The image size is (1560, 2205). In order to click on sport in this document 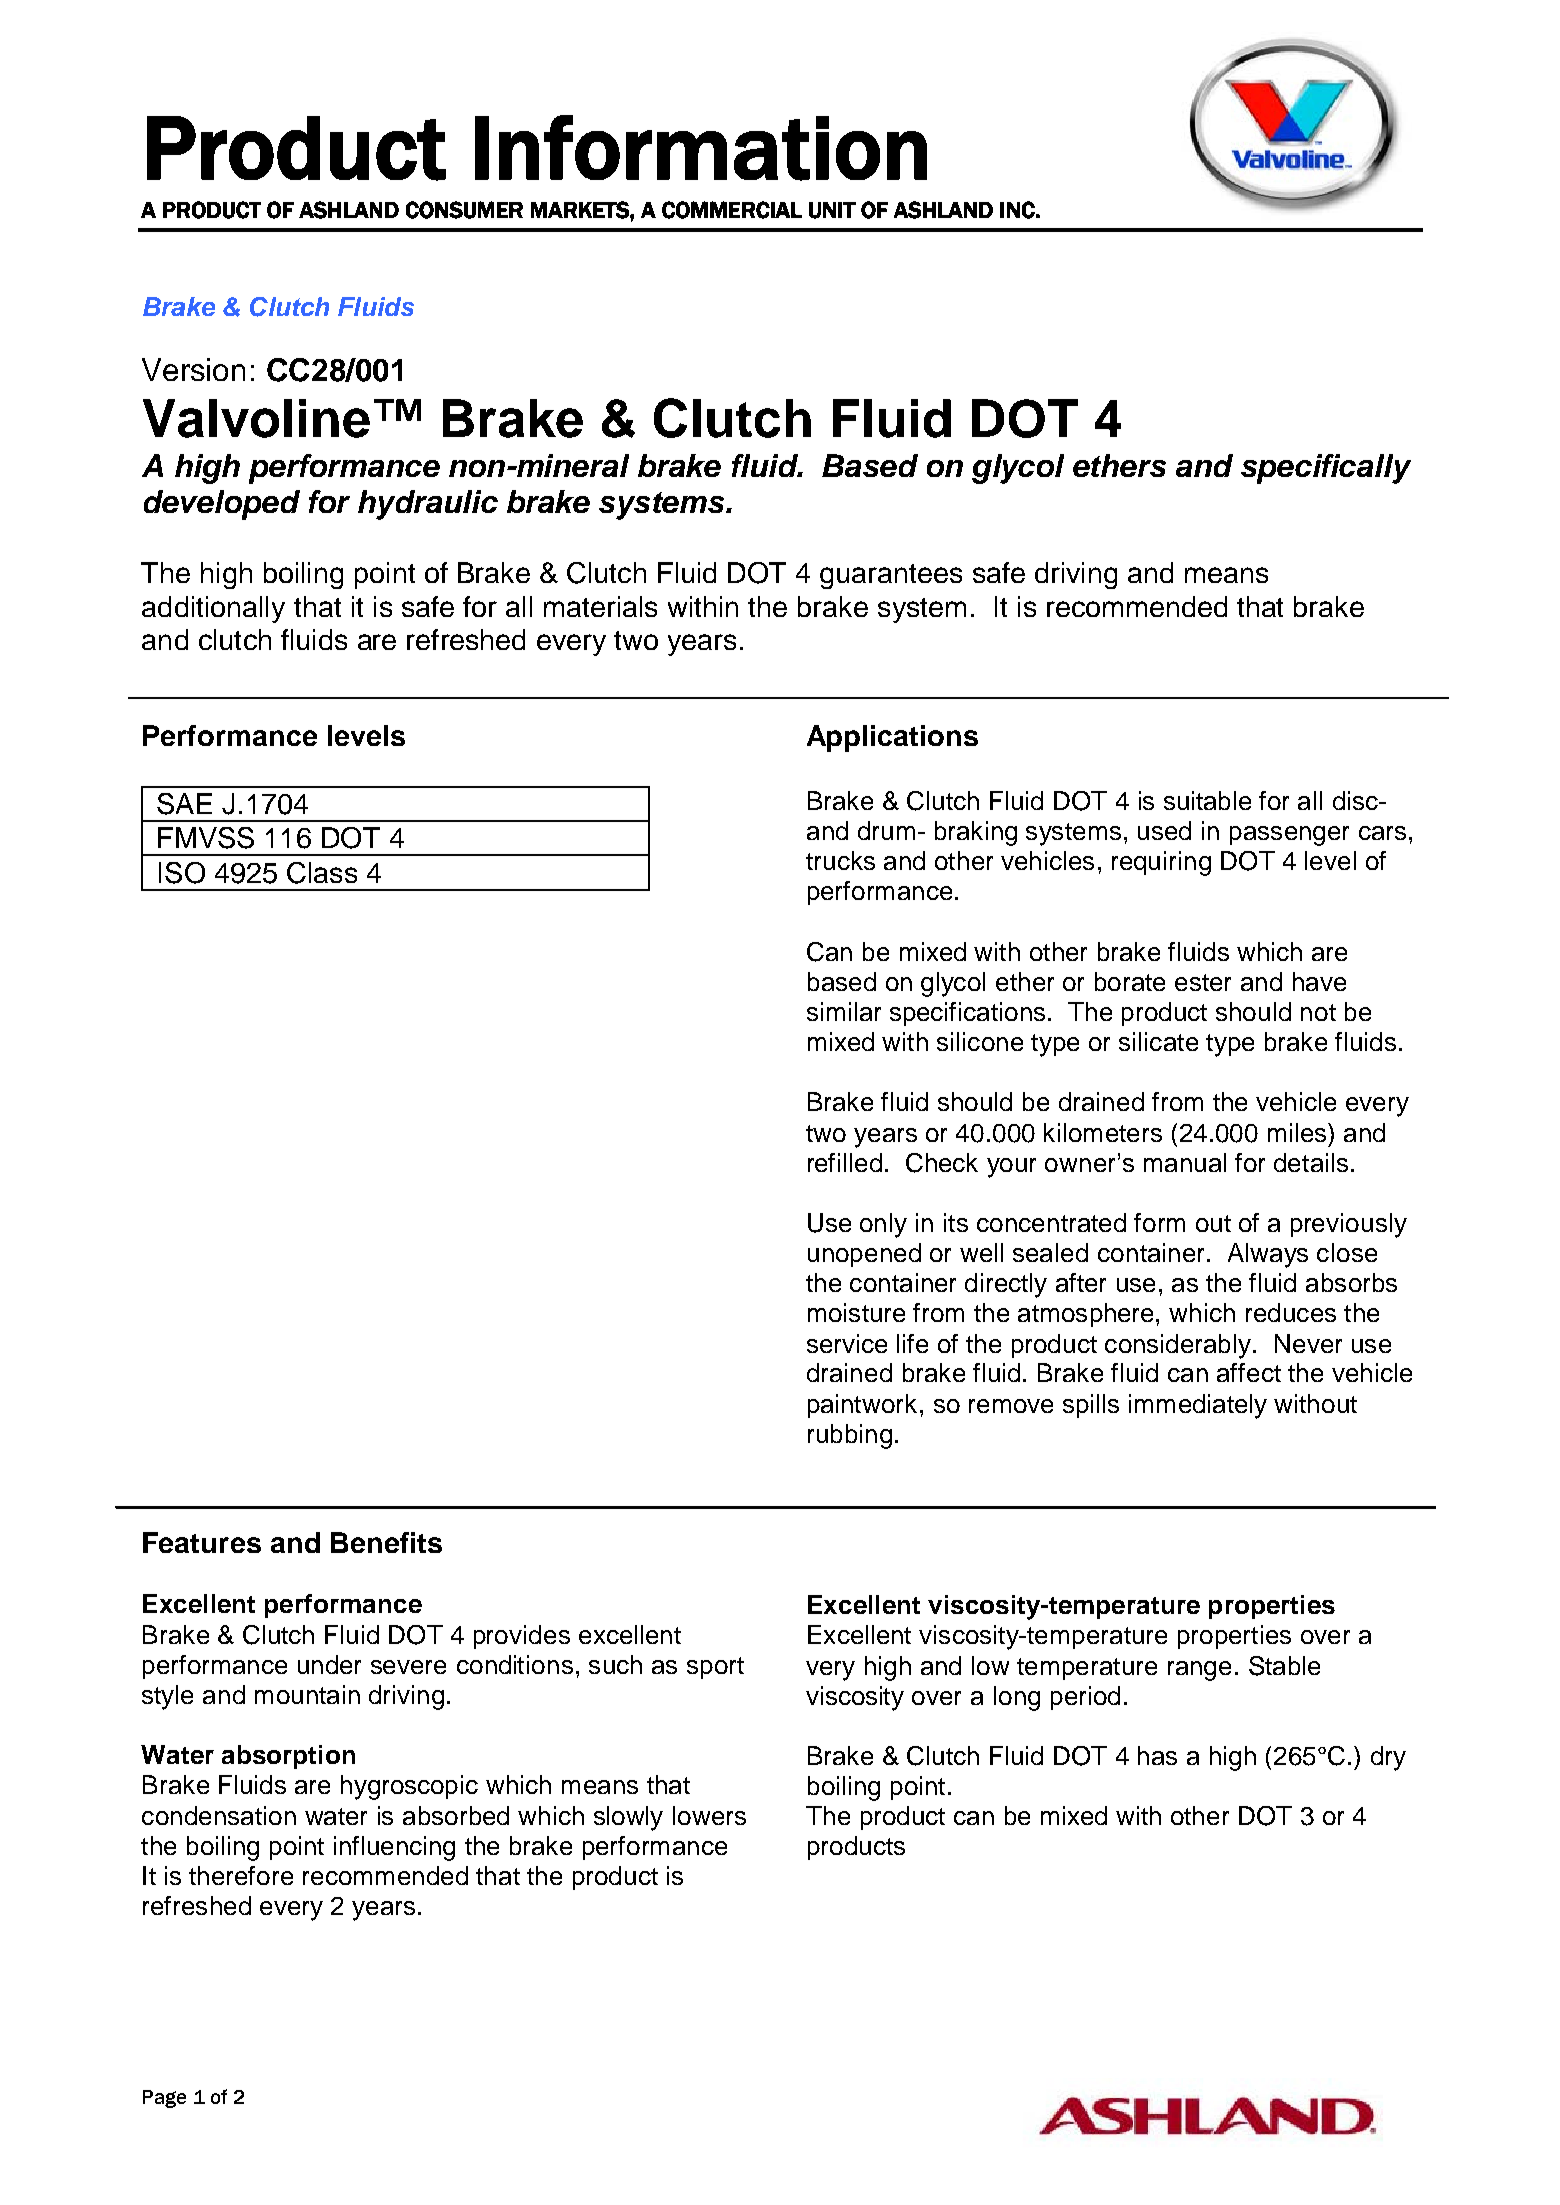, I will do `click(715, 1668)`.
